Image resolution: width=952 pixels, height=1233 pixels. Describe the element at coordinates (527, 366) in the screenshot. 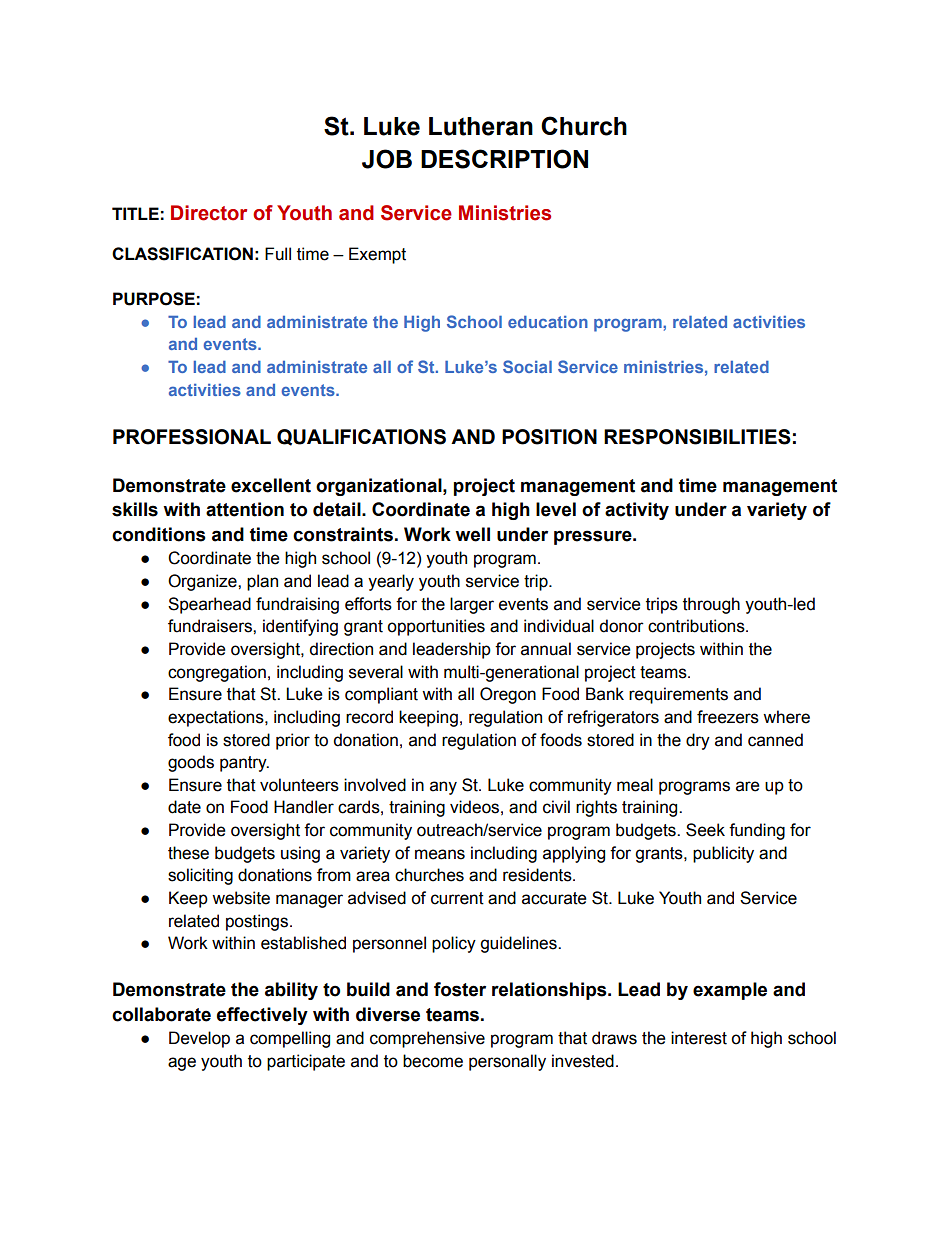

I see `Social` at that location.
